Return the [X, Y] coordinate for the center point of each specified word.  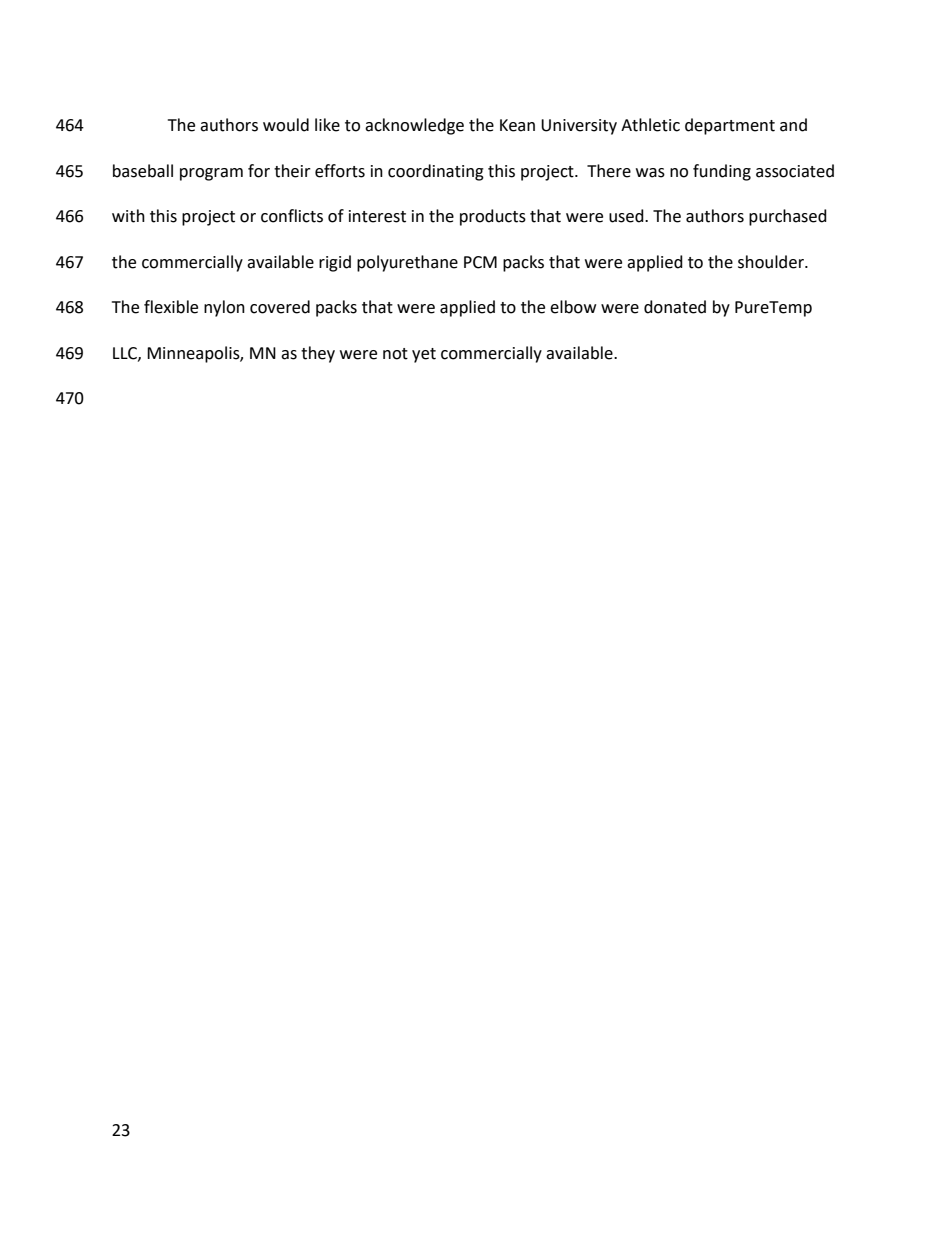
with [128, 216]
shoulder [772, 262]
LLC [126, 354]
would [286, 125]
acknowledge [414, 126]
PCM [480, 262]
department [730, 126]
